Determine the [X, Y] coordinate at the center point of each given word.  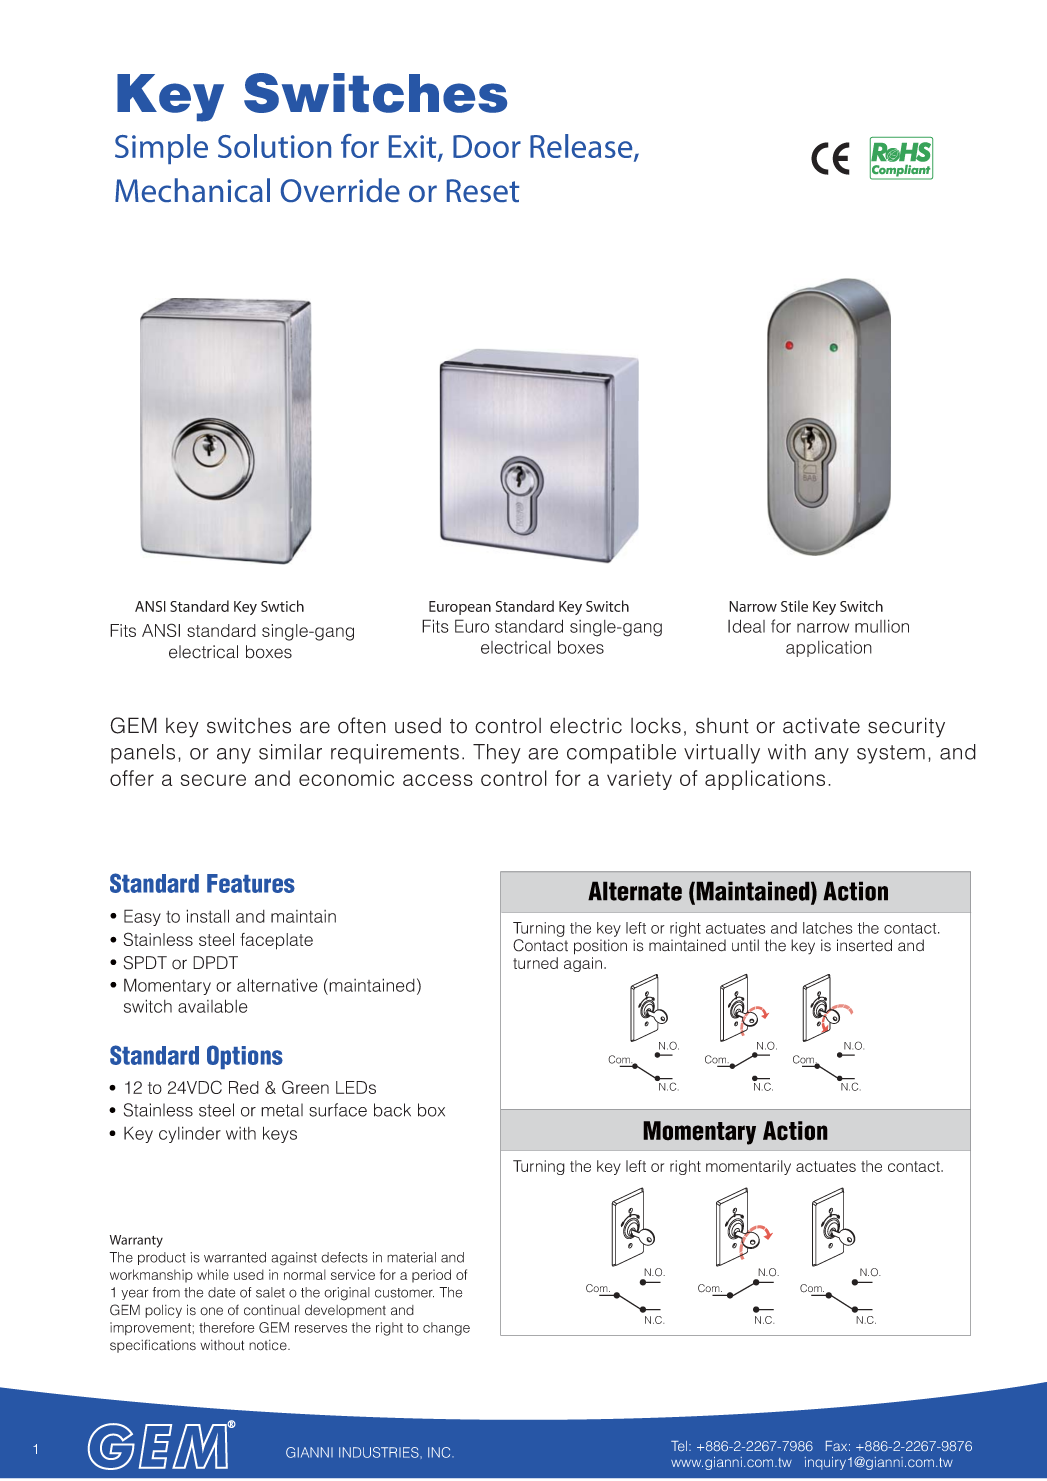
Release [582, 147]
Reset [483, 190]
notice [269, 1345]
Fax [838, 1446]
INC [440, 1452]
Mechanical [192, 190]
